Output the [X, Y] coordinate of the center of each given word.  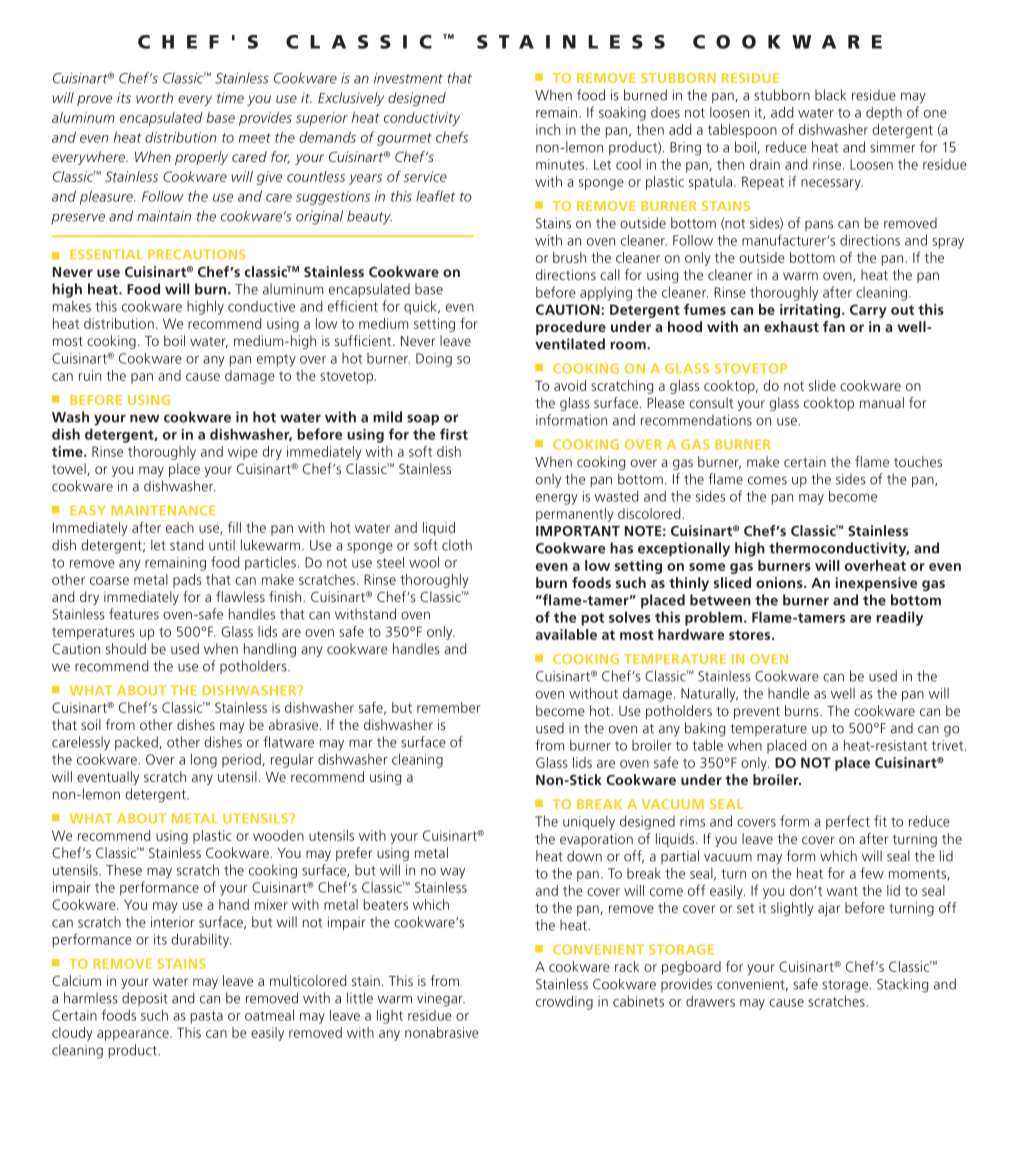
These [124, 870]
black [830, 95]
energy [557, 499]
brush [569, 257]
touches [918, 461]
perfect [848, 822]
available [566, 634]
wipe [243, 453]
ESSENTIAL [106, 254]
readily [900, 618]
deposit [145, 999]
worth [154, 97]
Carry [868, 311]
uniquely [589, 823]
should [126, 648]
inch [548, 129]
